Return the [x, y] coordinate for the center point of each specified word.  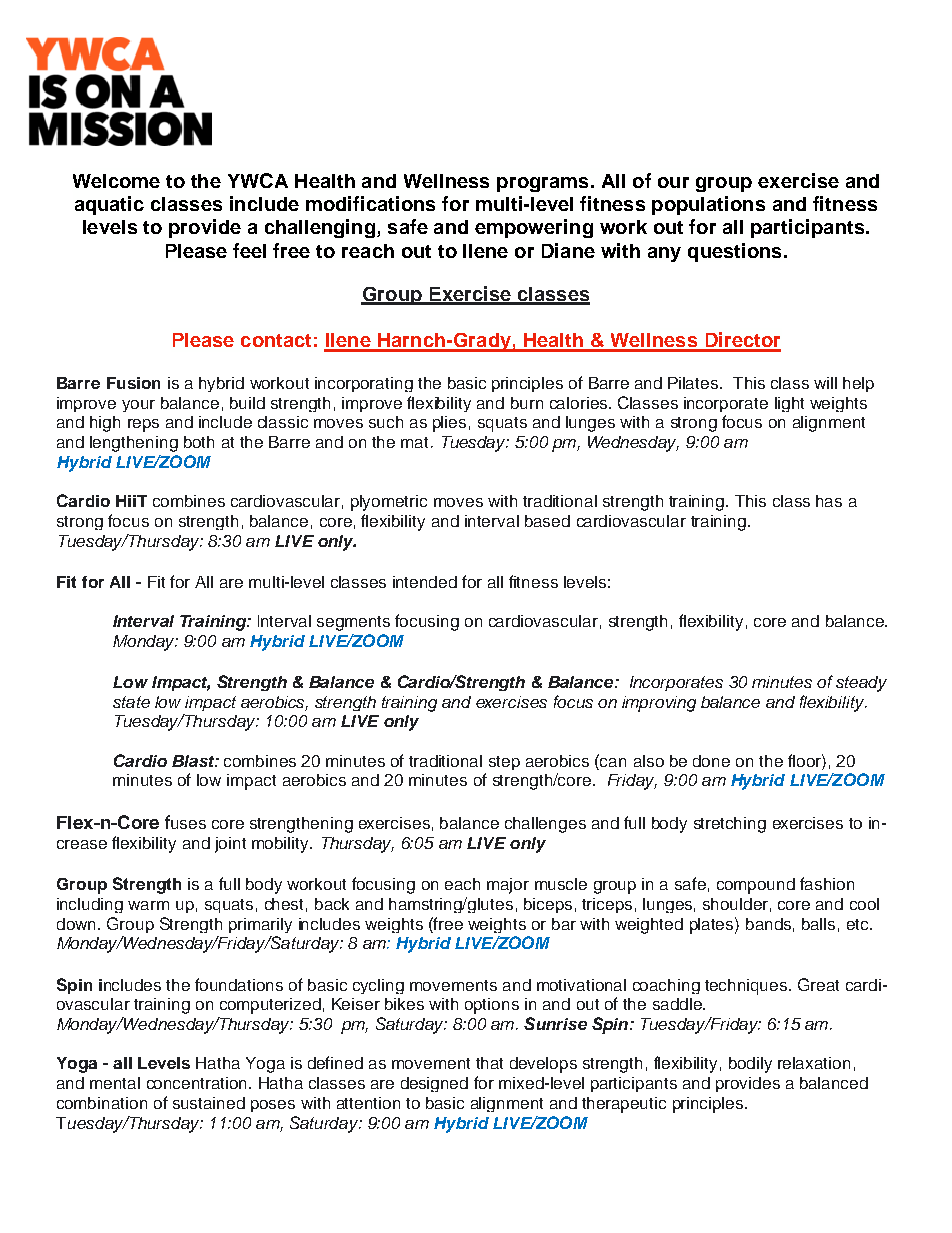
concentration [196, 1083]
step [504, 763]
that [489, 1063]
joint [230, 845]
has [829, 501]
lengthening [134, 444]
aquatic [109, 205]
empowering [534, 228]
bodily [750, 1065]
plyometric [389, 503]
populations [708, 205]
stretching [730, 825]
